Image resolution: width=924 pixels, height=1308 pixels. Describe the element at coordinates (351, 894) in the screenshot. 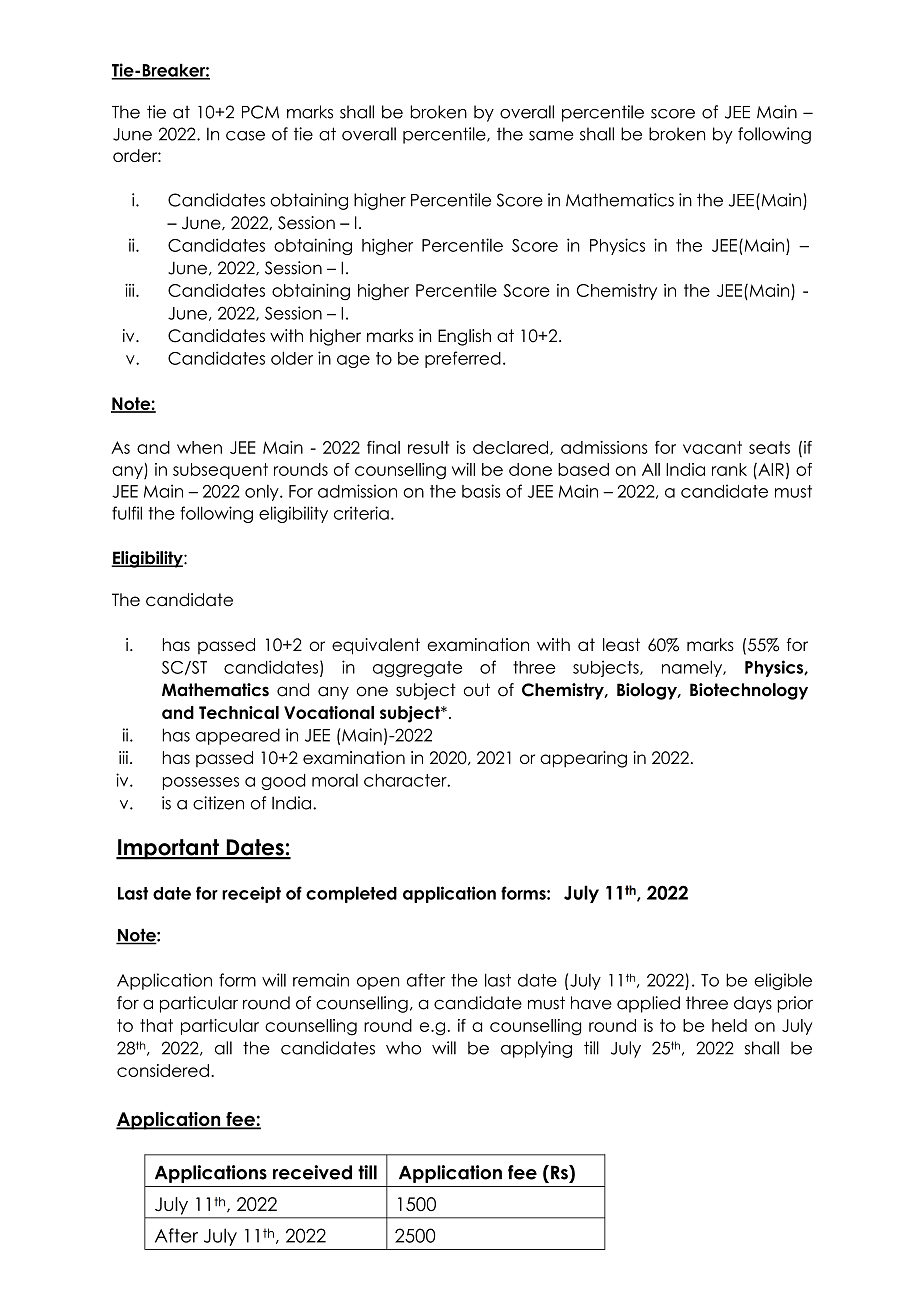

I see `completed` at that location.
